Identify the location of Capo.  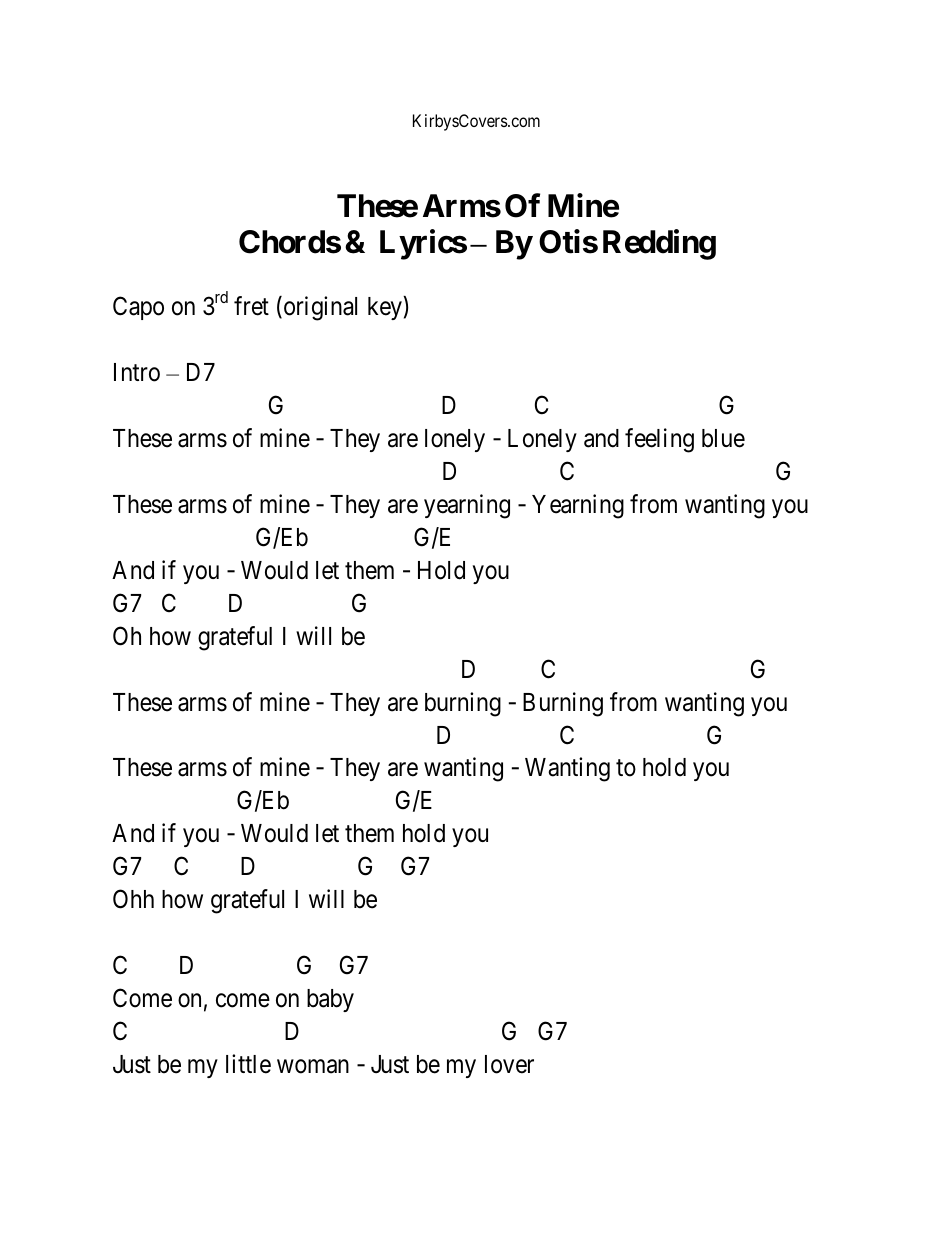
(138, 308).
